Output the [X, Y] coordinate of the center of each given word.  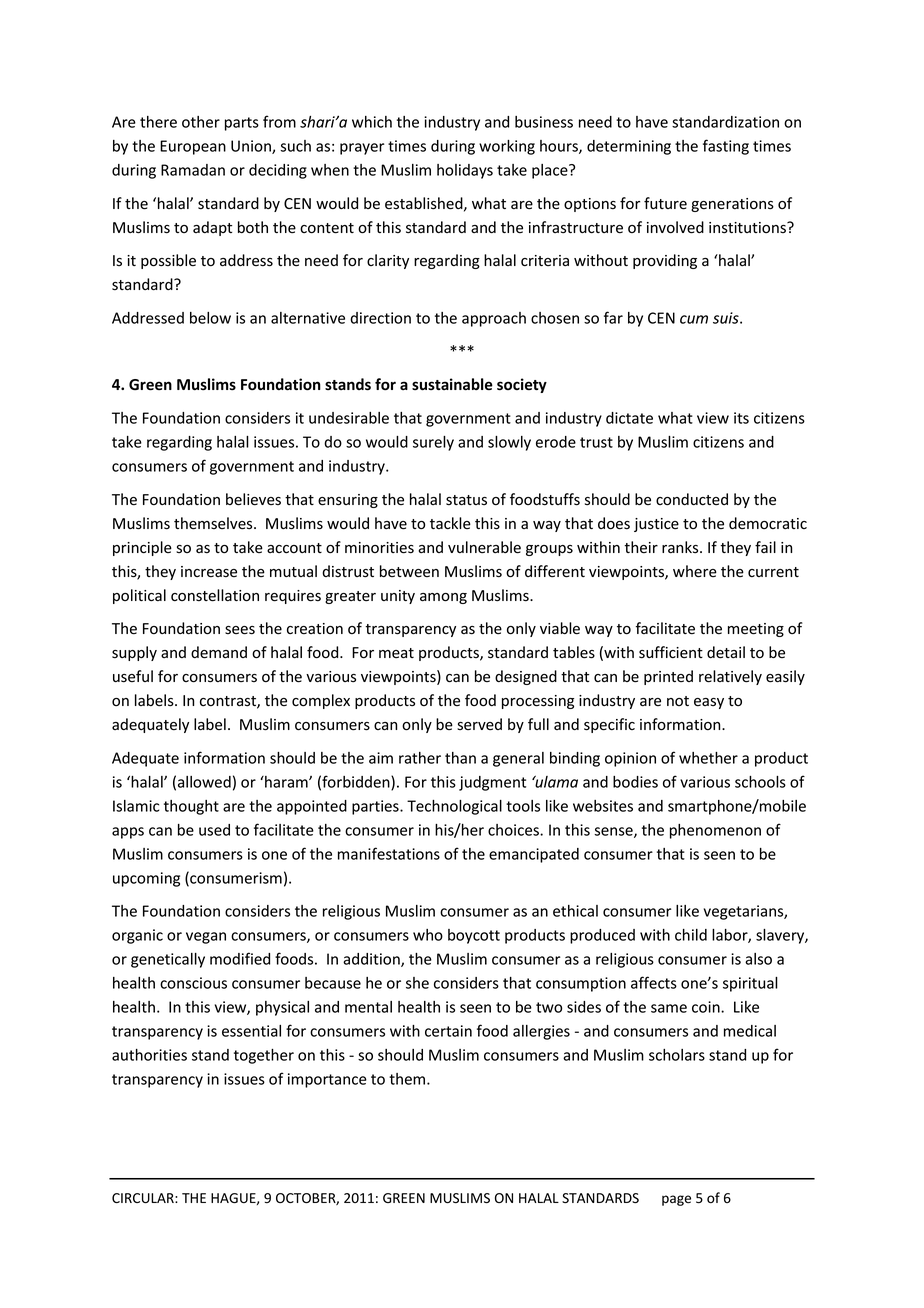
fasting [726, 147]
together [264, 1056]
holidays [465, 171]
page [676, 1200]
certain [448, 1031]
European [193, 147]
